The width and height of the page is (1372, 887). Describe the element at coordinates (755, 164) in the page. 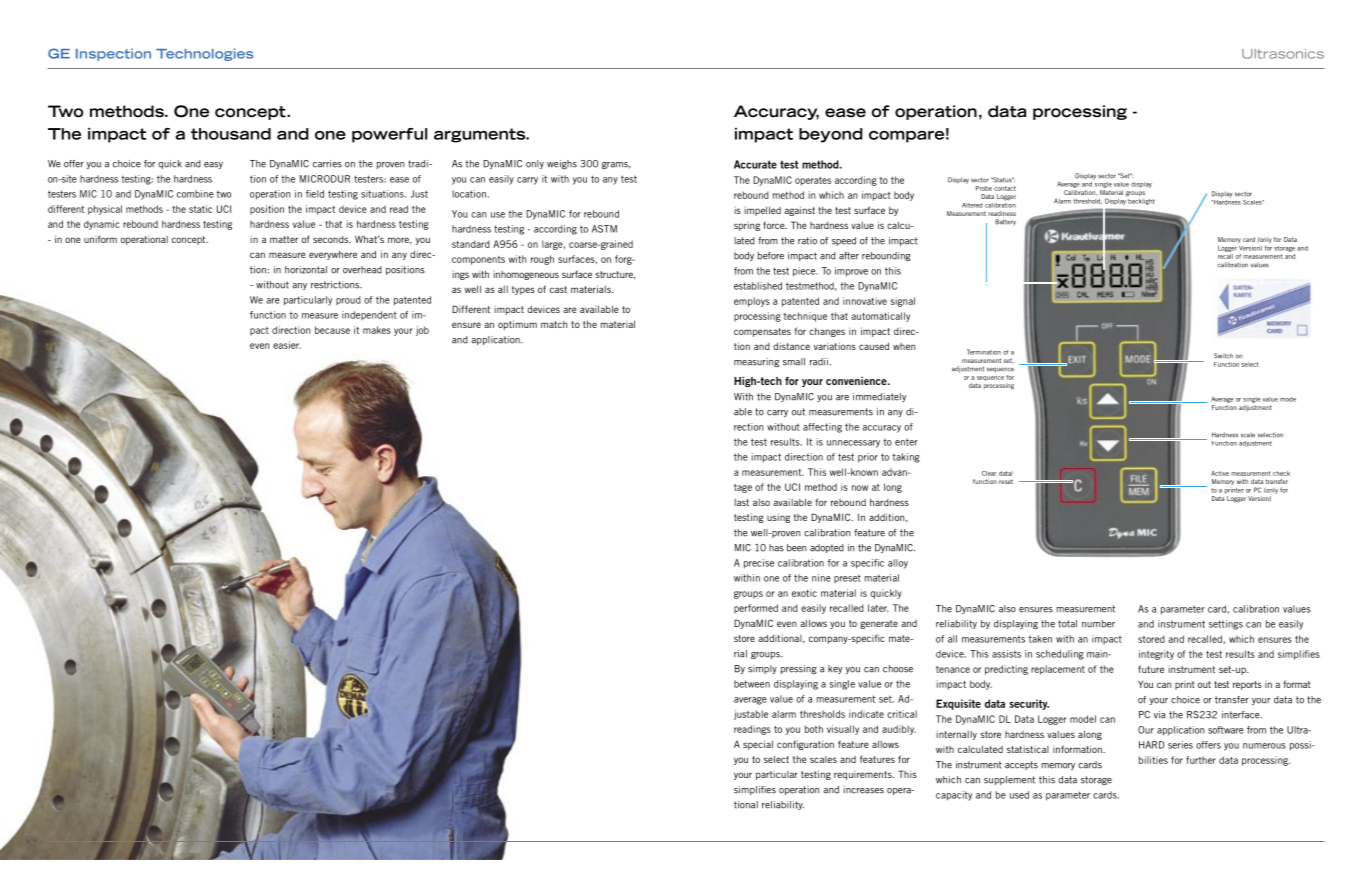

I see `Accurate` at that location.
